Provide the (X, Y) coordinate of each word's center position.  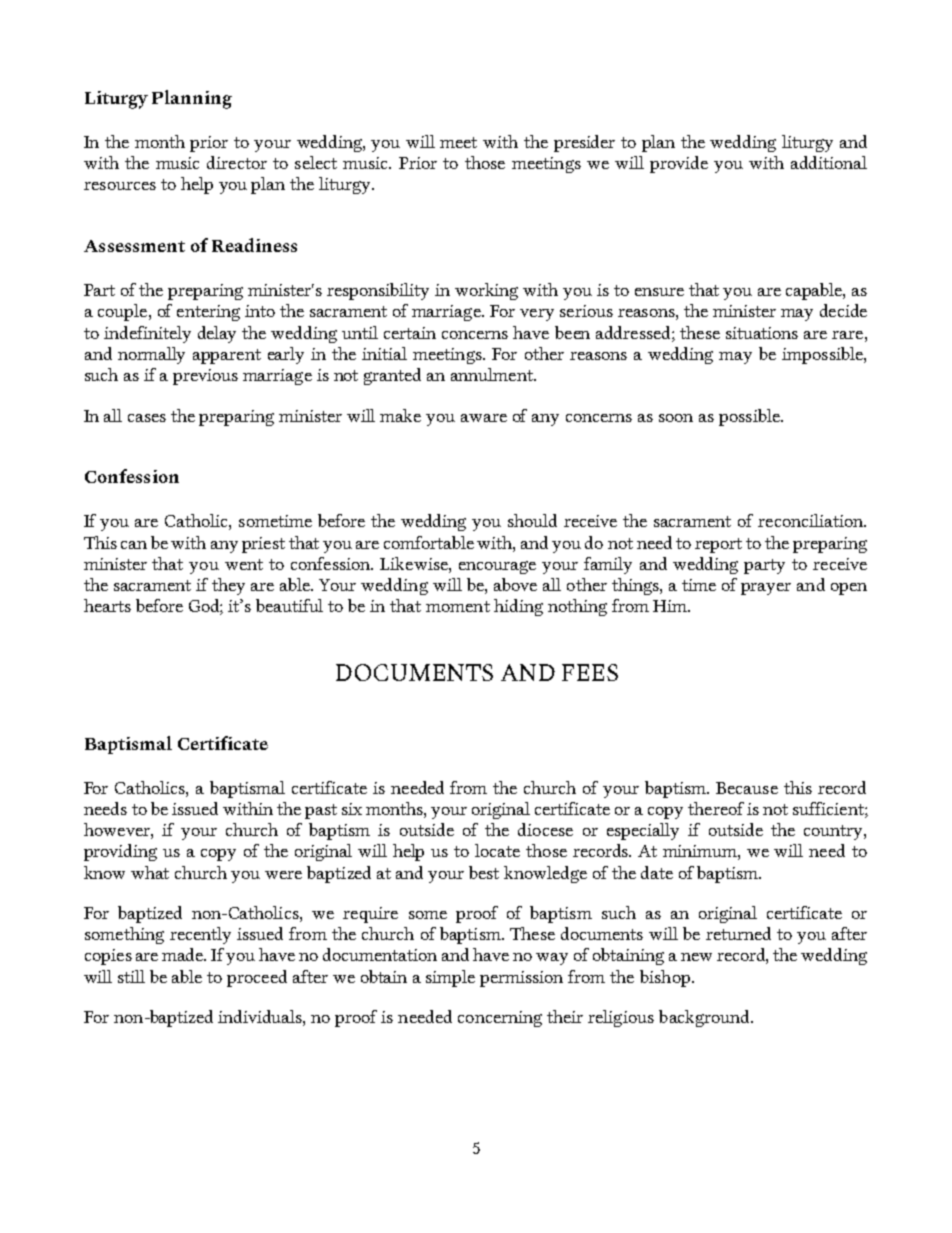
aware (484, 418)
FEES (590, 672)
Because (747, 788)
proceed (257, 978)
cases (147, 418)
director (237, 162)
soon (676, 418)
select (316, 162)
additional (829, 162)
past (321, 811)
